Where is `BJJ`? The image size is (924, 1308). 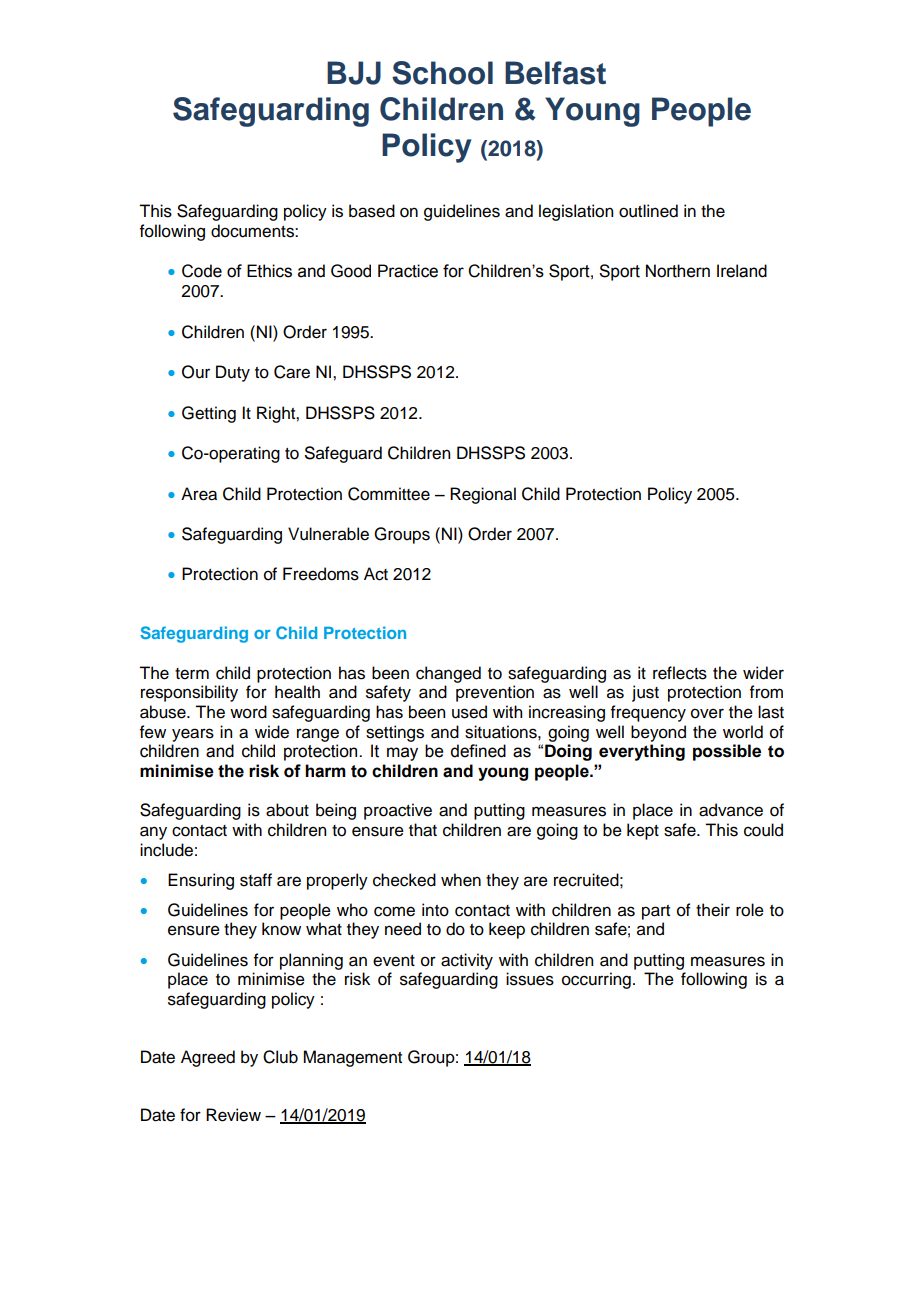
BJJ is located at coordinates (354, 73).
